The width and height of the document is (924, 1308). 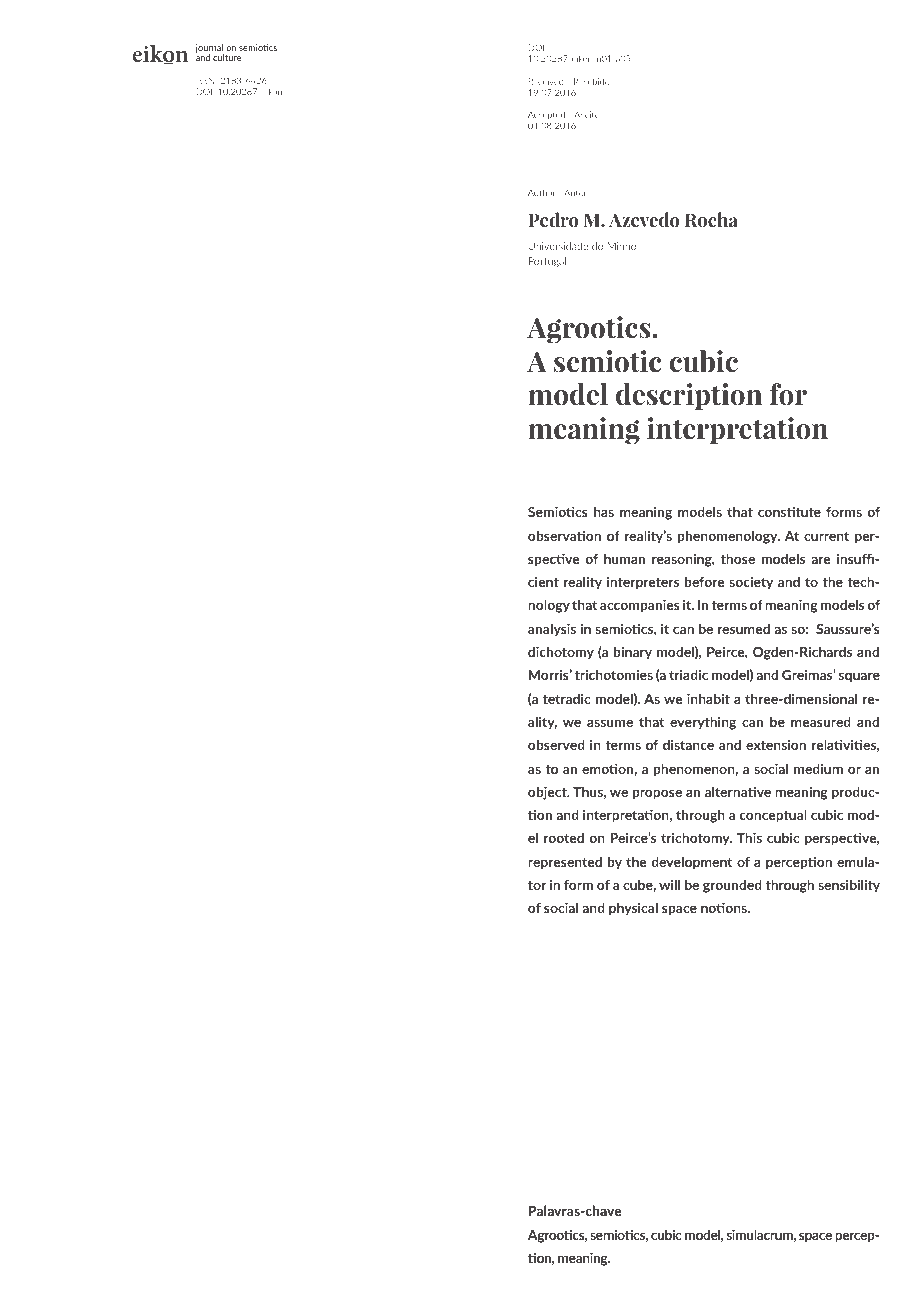 I want to click on Rocha, so click(x=711, y=220).
